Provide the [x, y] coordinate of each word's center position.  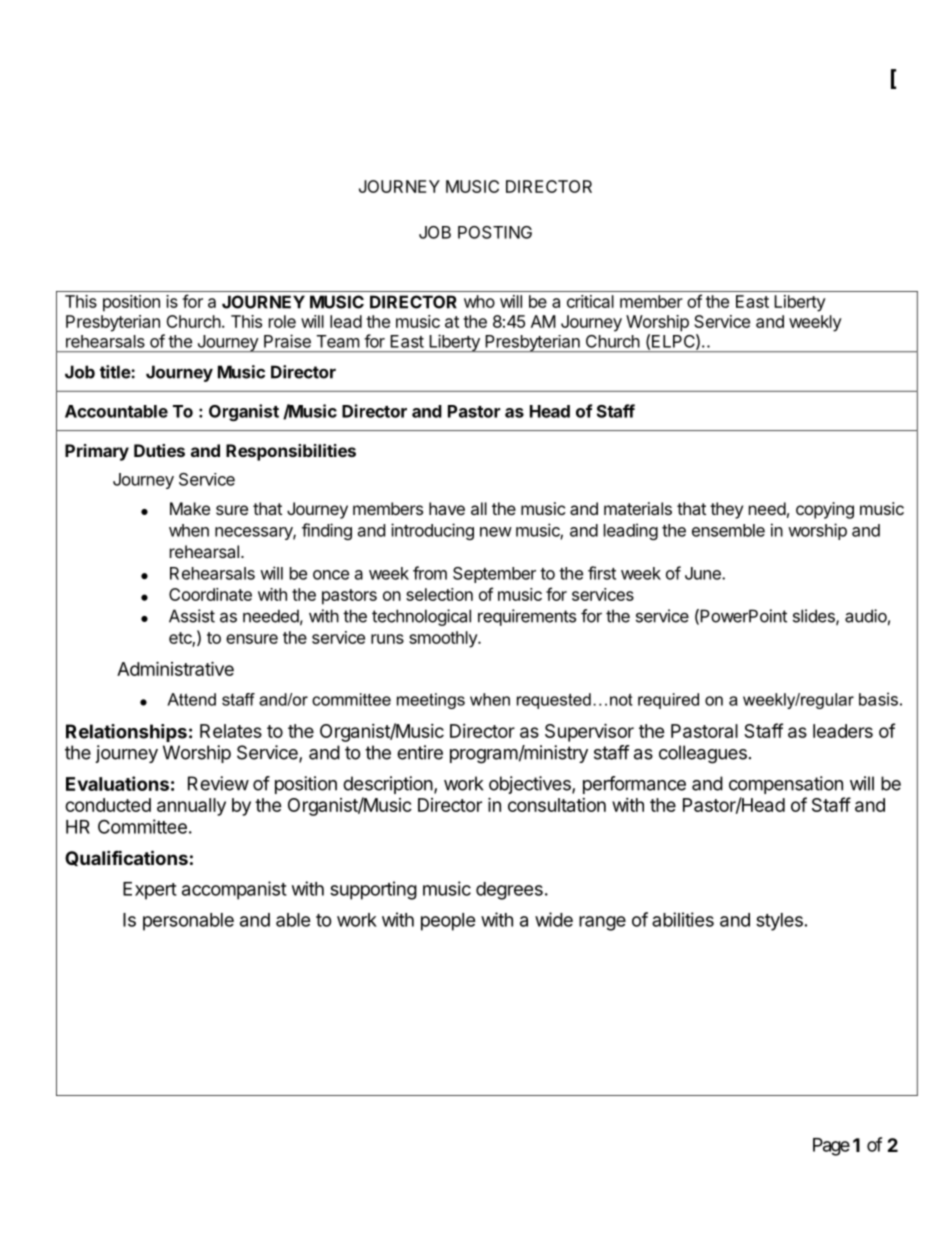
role [282, 321]
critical [590, 301]
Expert [150, 891]
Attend [191, 699]
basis [878, 699]
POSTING [495, 232]
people [448, 922]
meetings [431, 701]
